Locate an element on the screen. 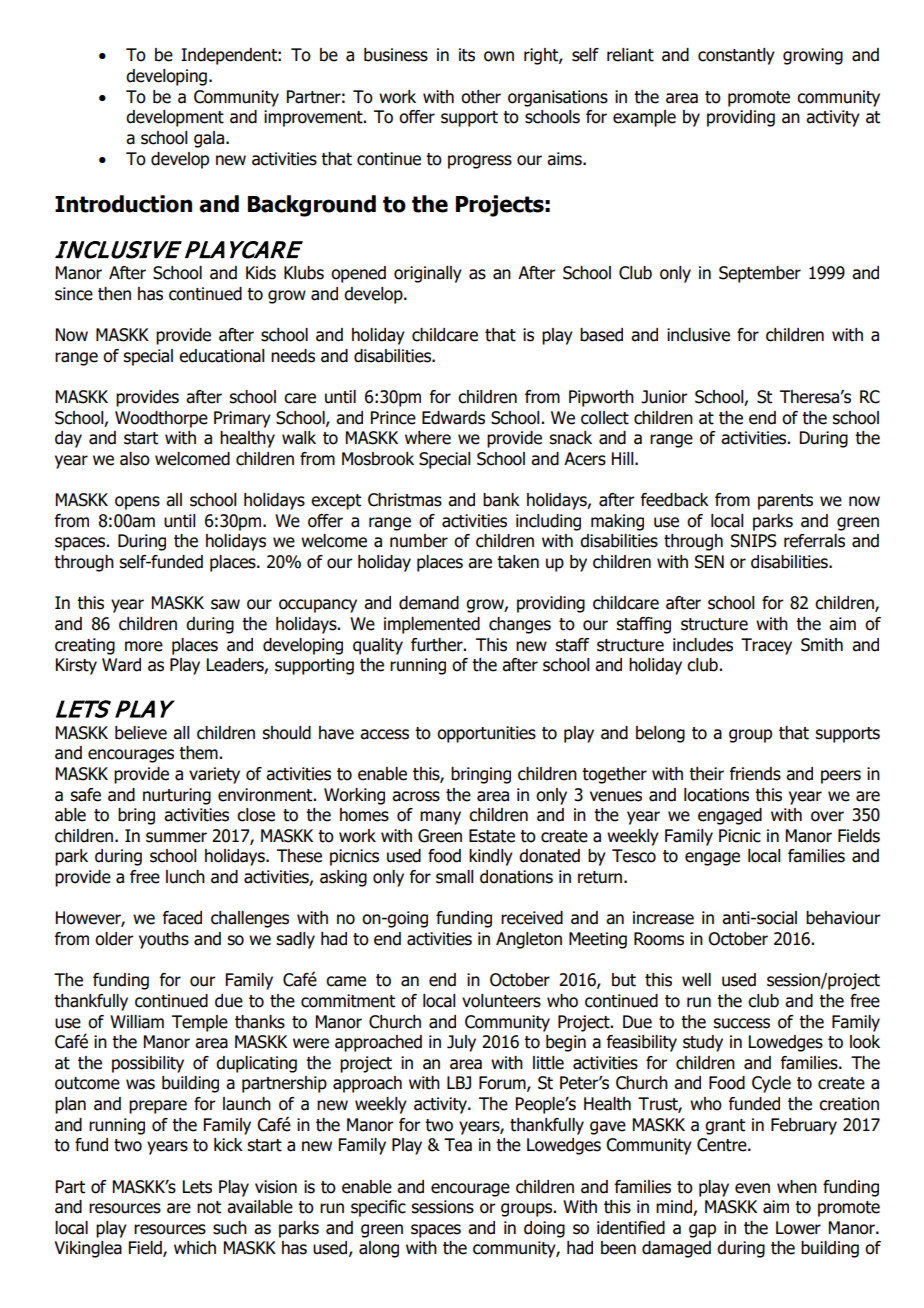  implemented is located at coordinates (432, 625).
